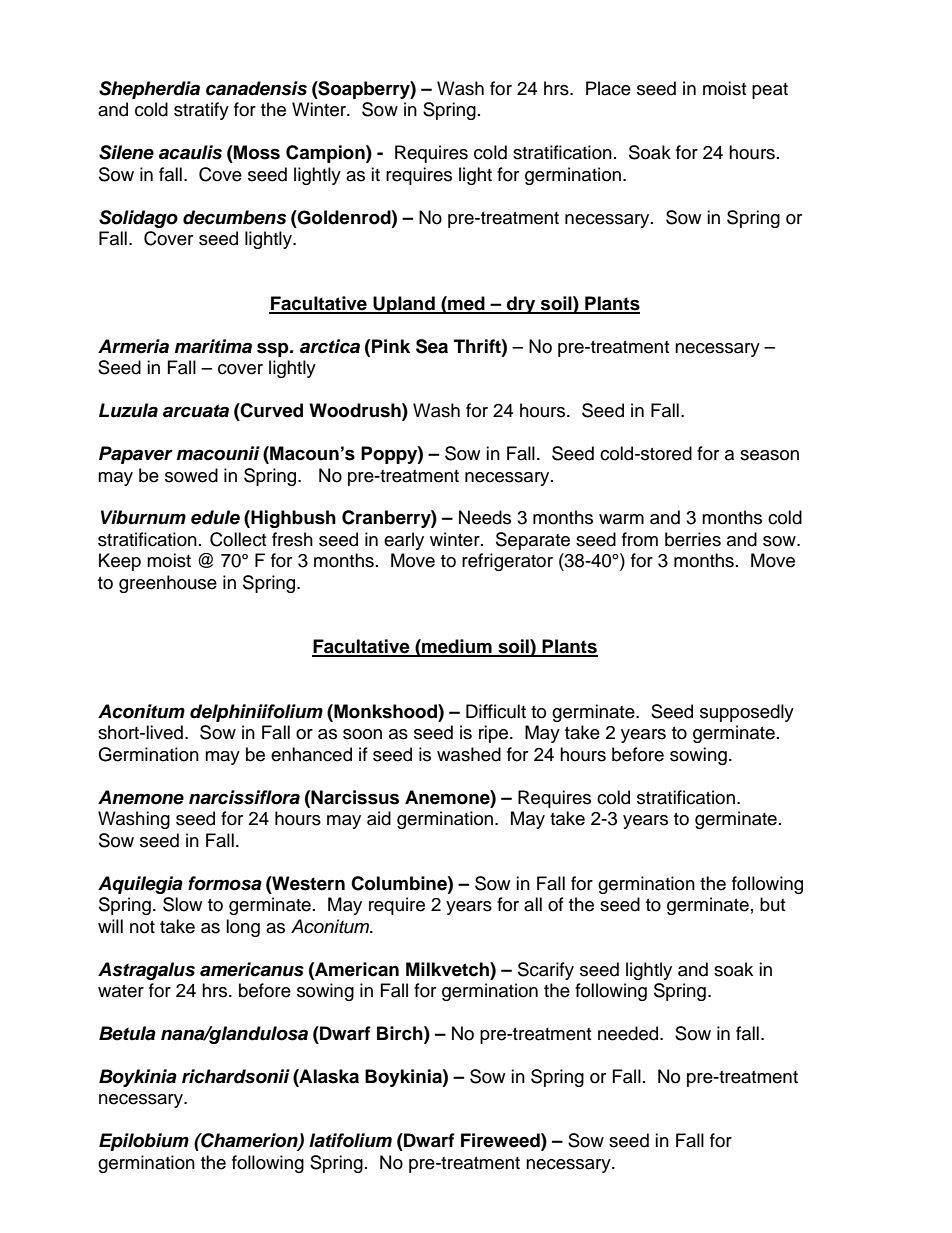  I want to click on Astragalus, so click(146, 971).
